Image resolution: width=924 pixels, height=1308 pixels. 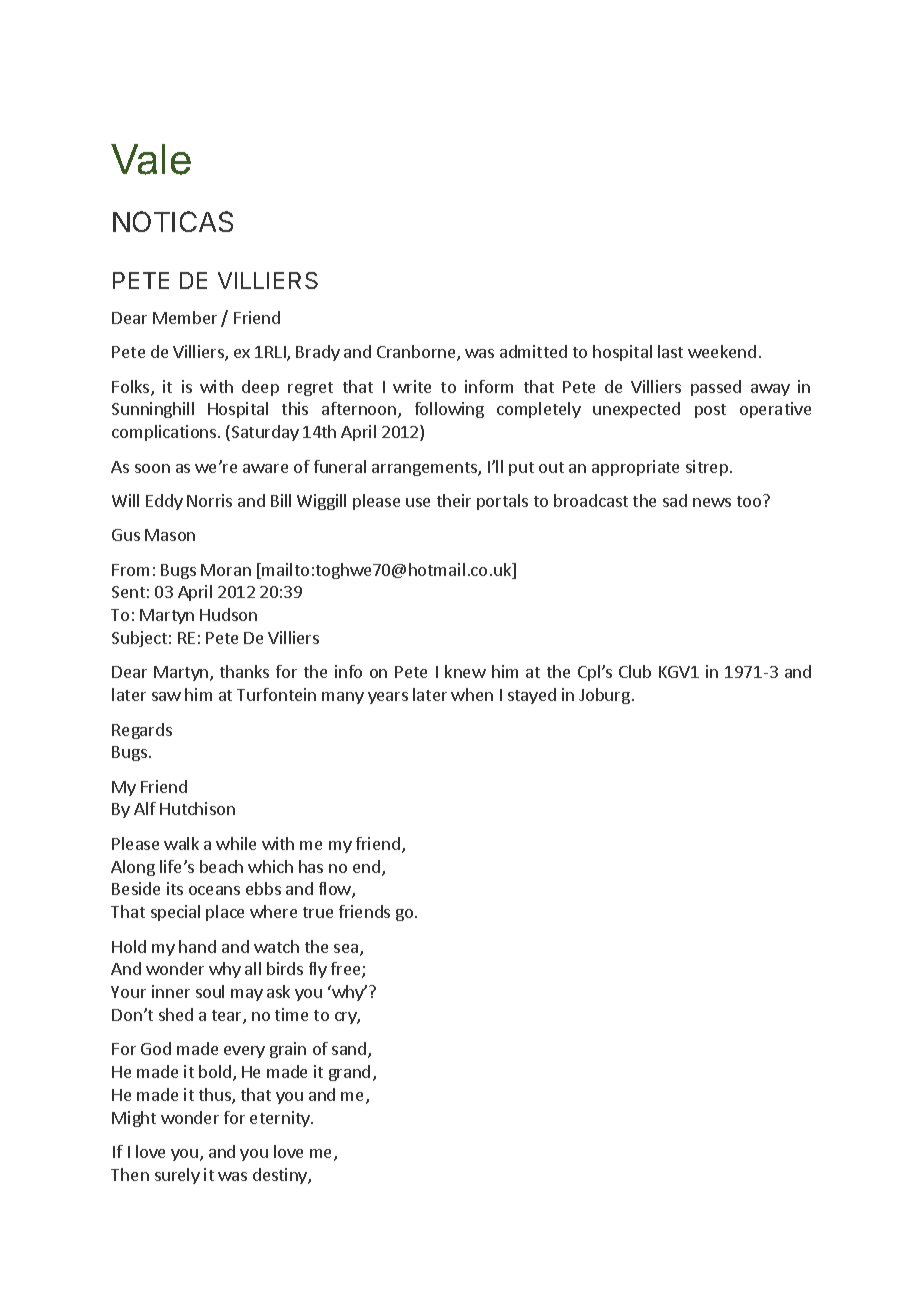 What do you see at coordinates (533, 351) in the image?
I see `admitted` at bounding box center [533, 351].
